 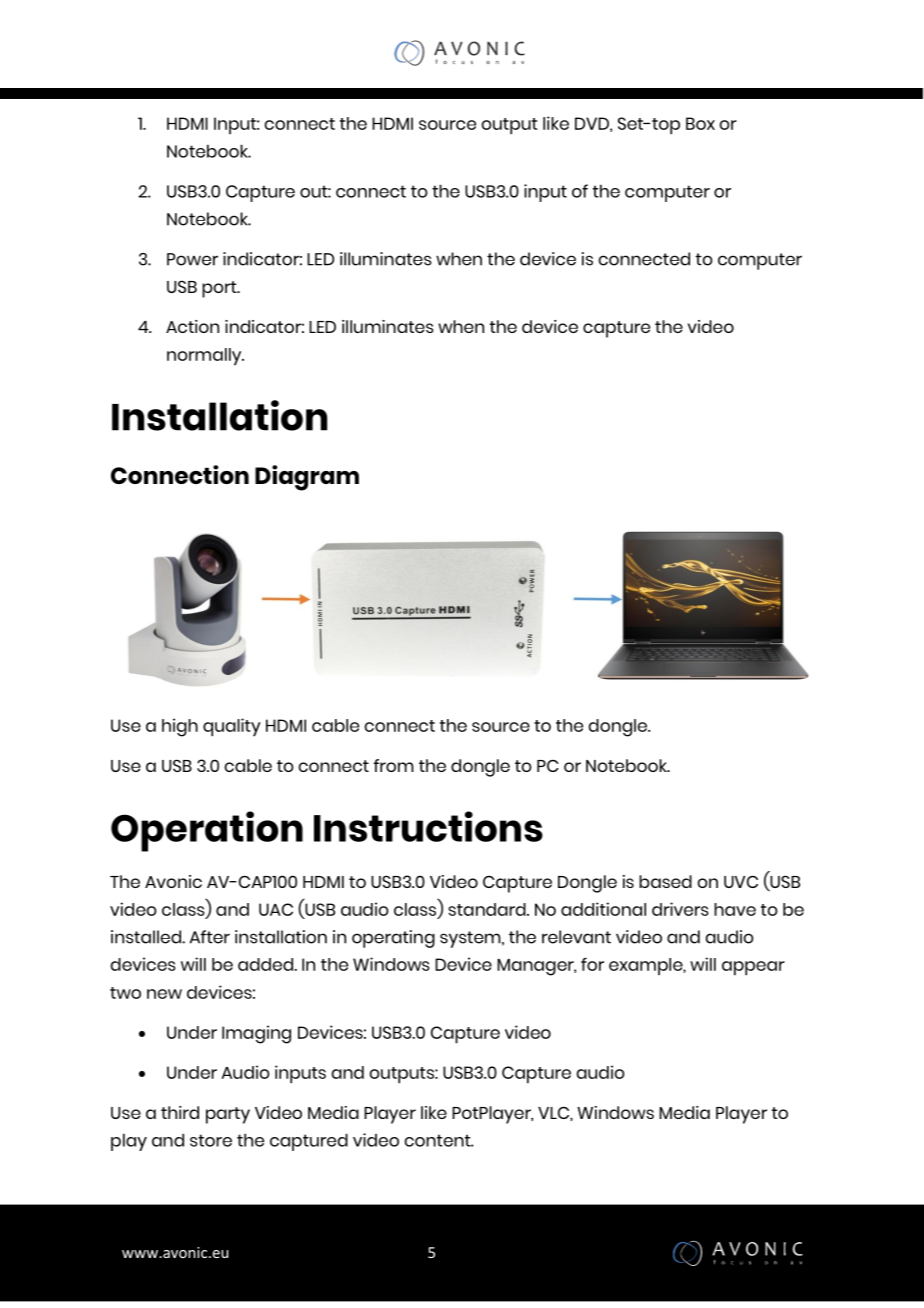 I want to click on Box, so click(x=700, y=123).
